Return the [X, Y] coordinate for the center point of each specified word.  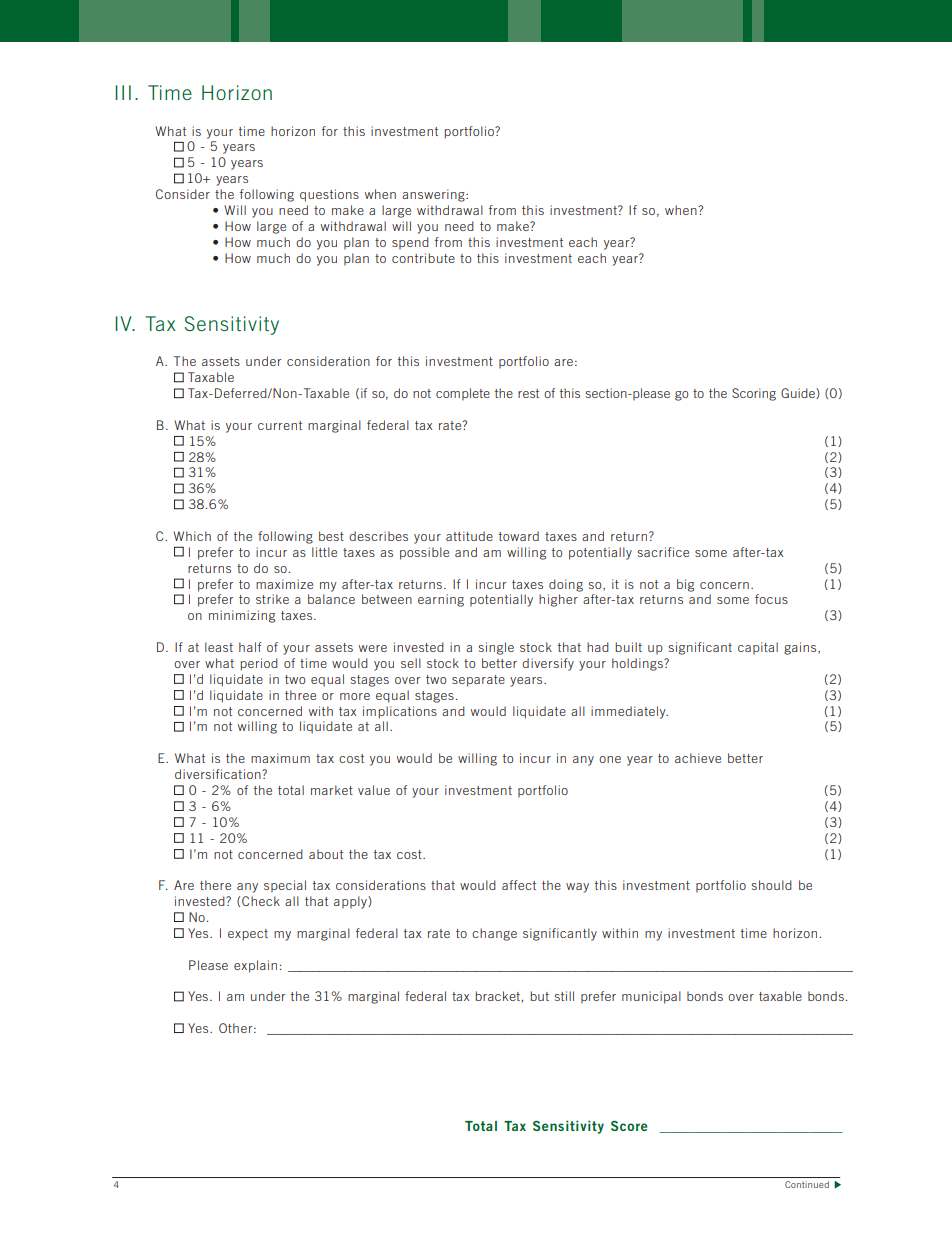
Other [237, 1028]
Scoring [754, 394]
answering [434, 195]
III [123, 92]
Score [629, 1126]
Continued [807, 1184]
